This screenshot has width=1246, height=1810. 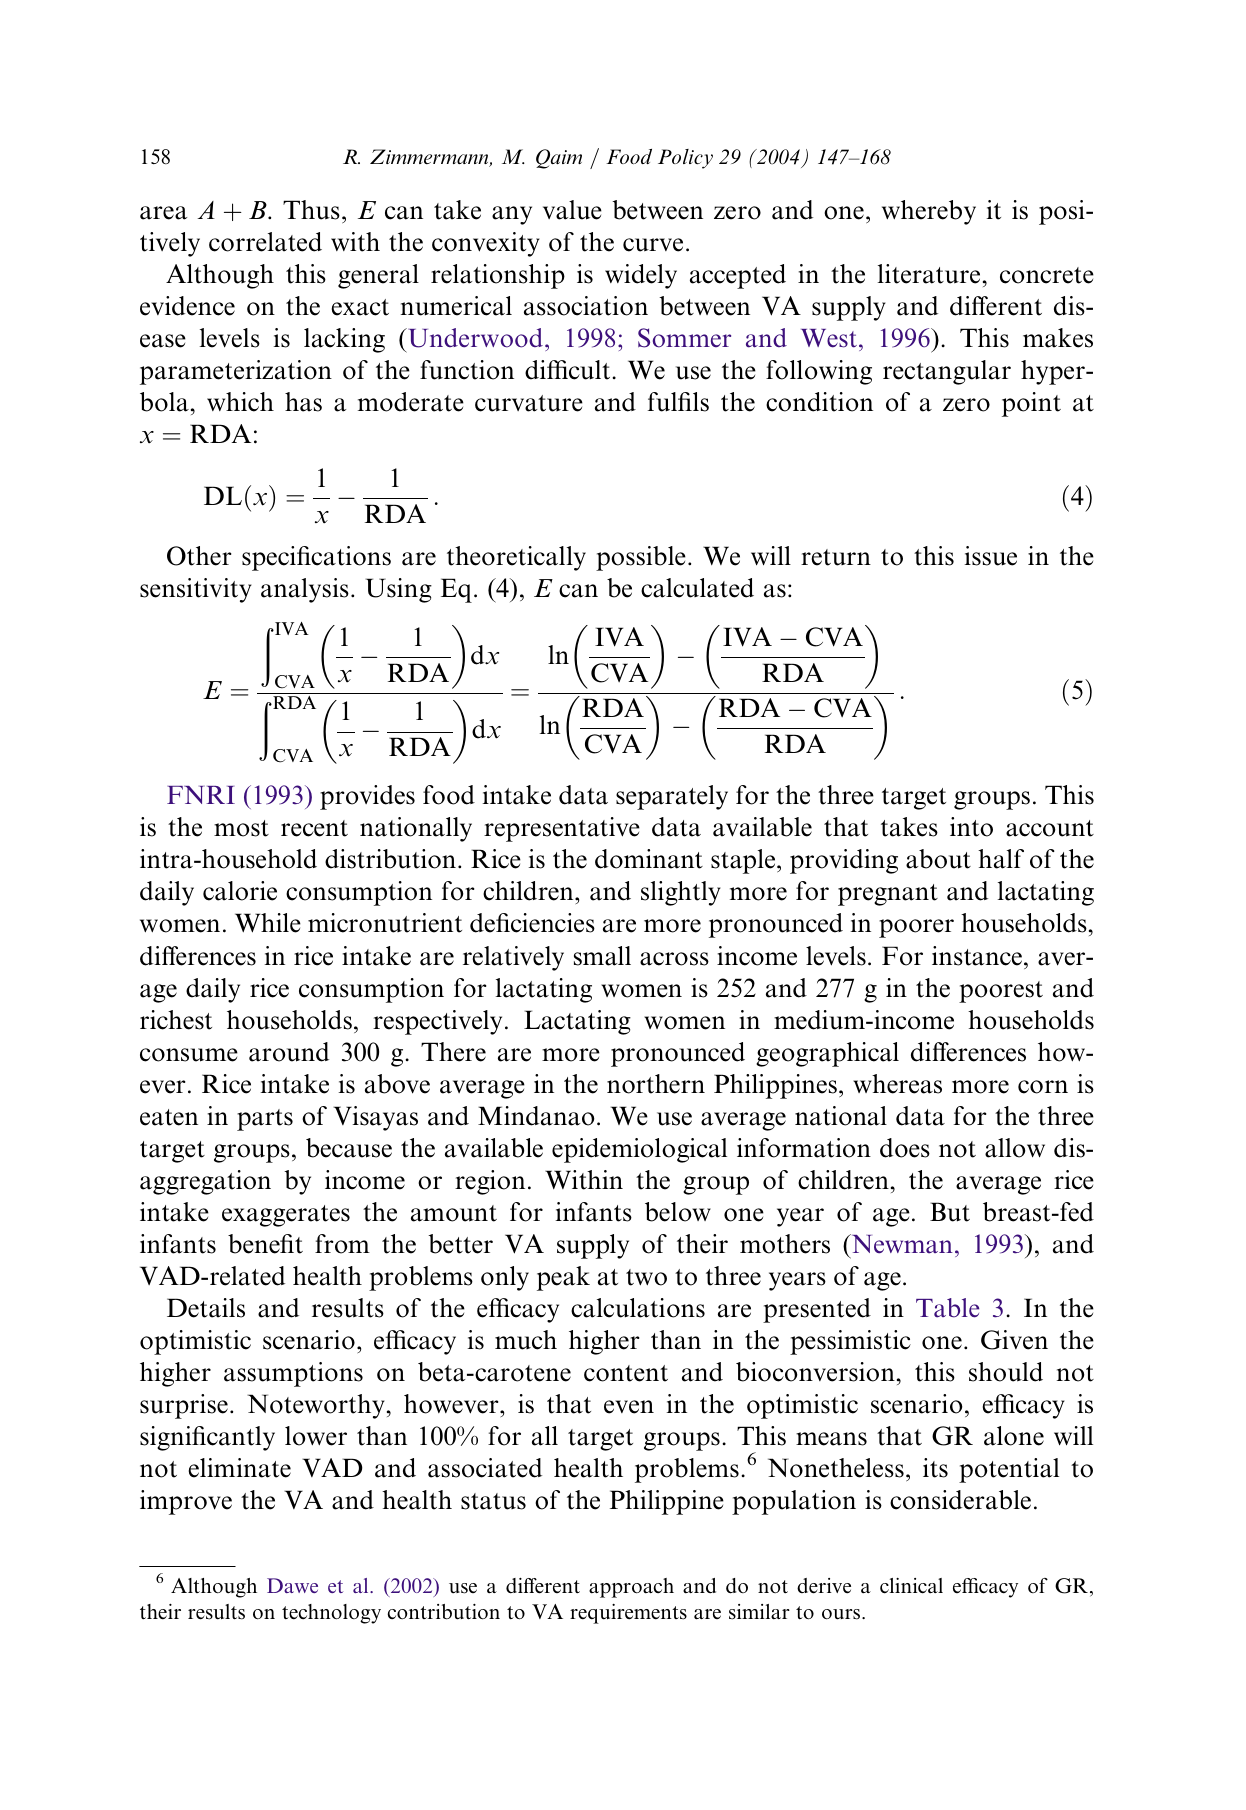 I want to click on Dawe, so click(x=292, y=1585).
